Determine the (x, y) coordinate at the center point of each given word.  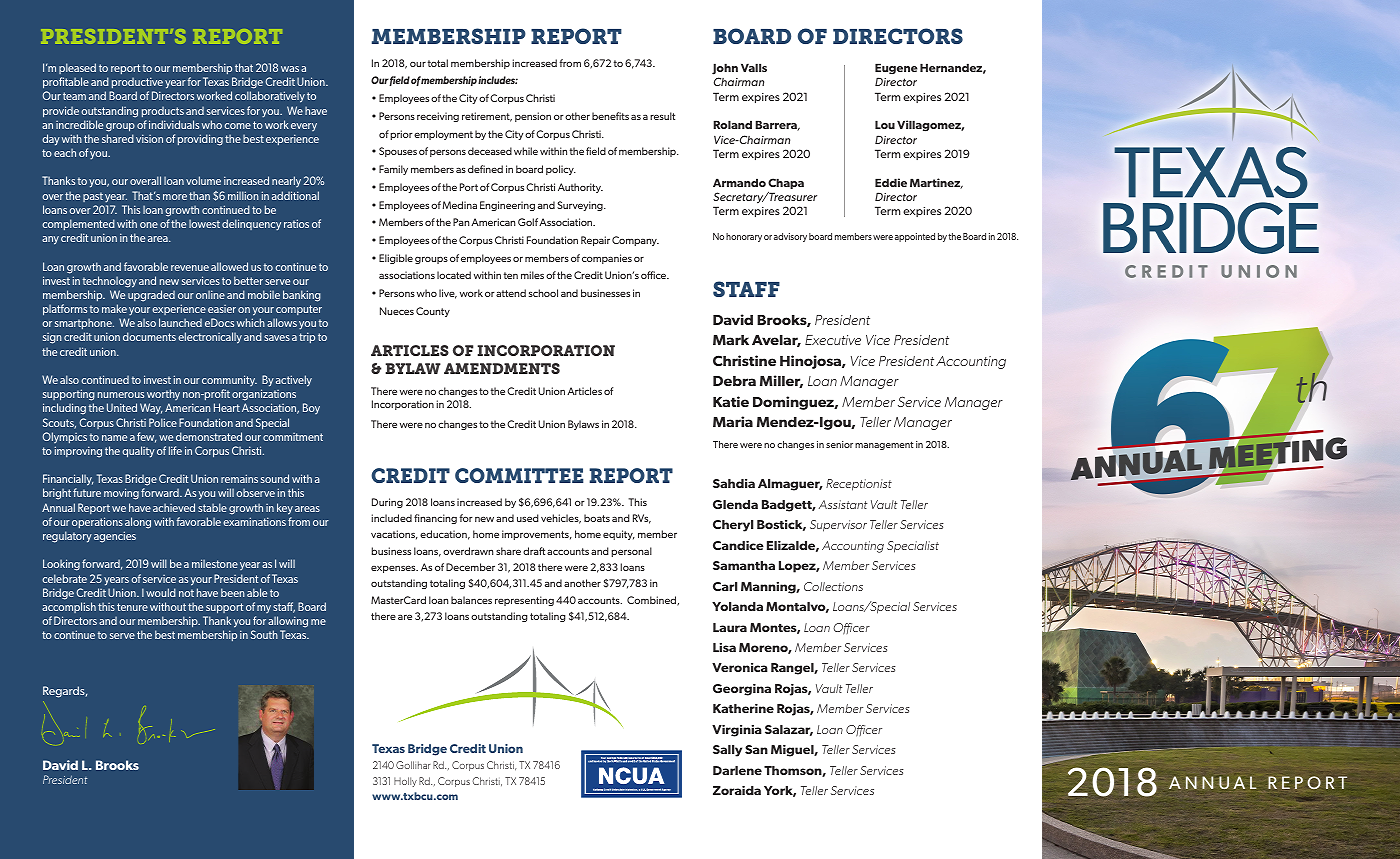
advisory (790, 237)
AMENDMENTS (502, 368)
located (454, 275)
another (582, 583)
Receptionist (859, 485)
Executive (833, 340)
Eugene (896, 68)
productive (137, 82)
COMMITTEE (519, 475)
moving (121, 494)
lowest (204, 224)
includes (498, 80)
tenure (132, 607)
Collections (833, 586)
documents (149, 336)
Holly (405, 782)
